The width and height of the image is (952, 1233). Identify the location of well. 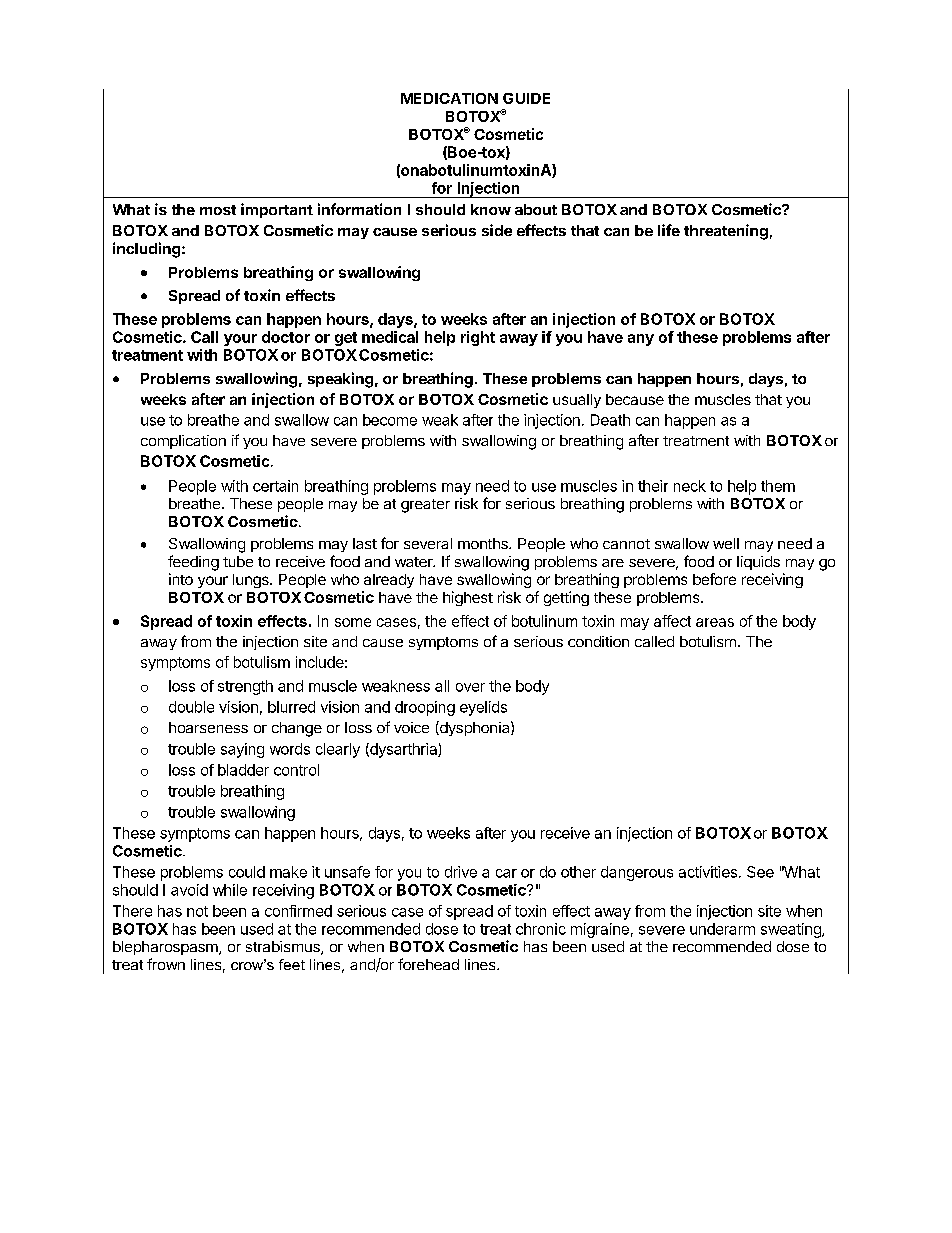
(726, 543).
